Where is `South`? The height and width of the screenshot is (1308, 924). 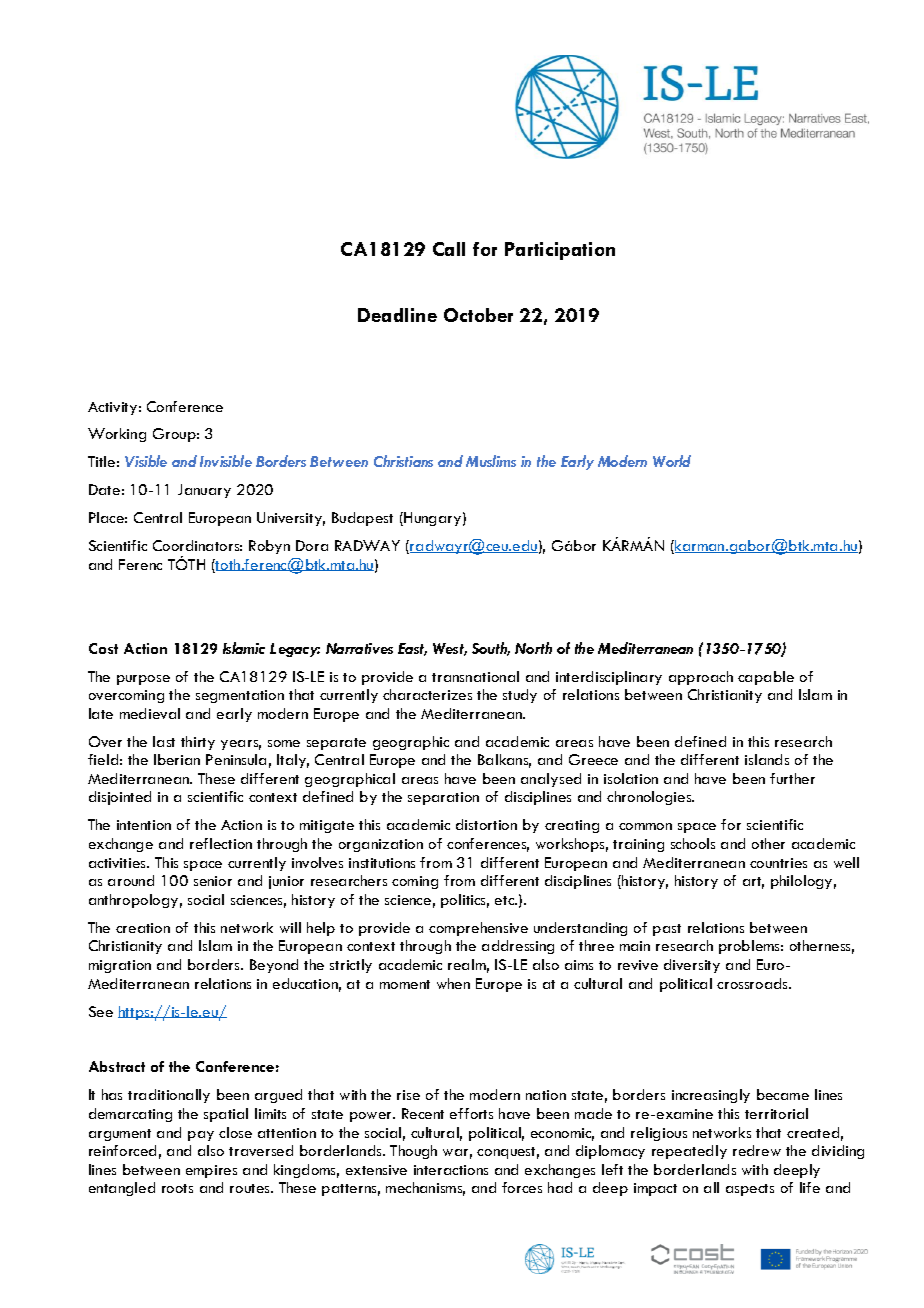
South is located at coordinates (491, 649).
